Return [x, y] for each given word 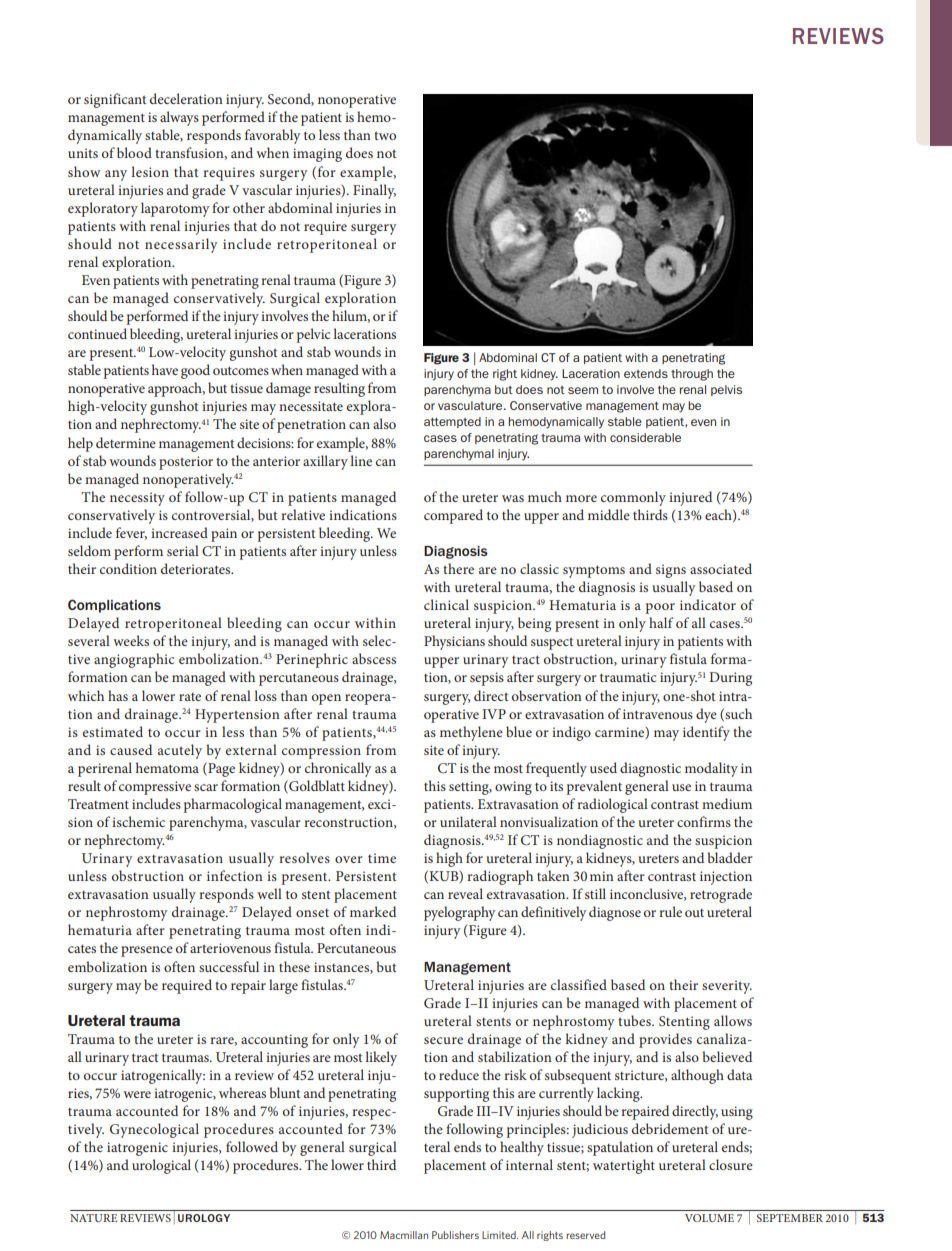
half [661, 622]
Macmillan [404, 1235]
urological [161, 1166]
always [179, 118]
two [385, 135]
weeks [131, 640]
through [692, 375]
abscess [374, 658]
